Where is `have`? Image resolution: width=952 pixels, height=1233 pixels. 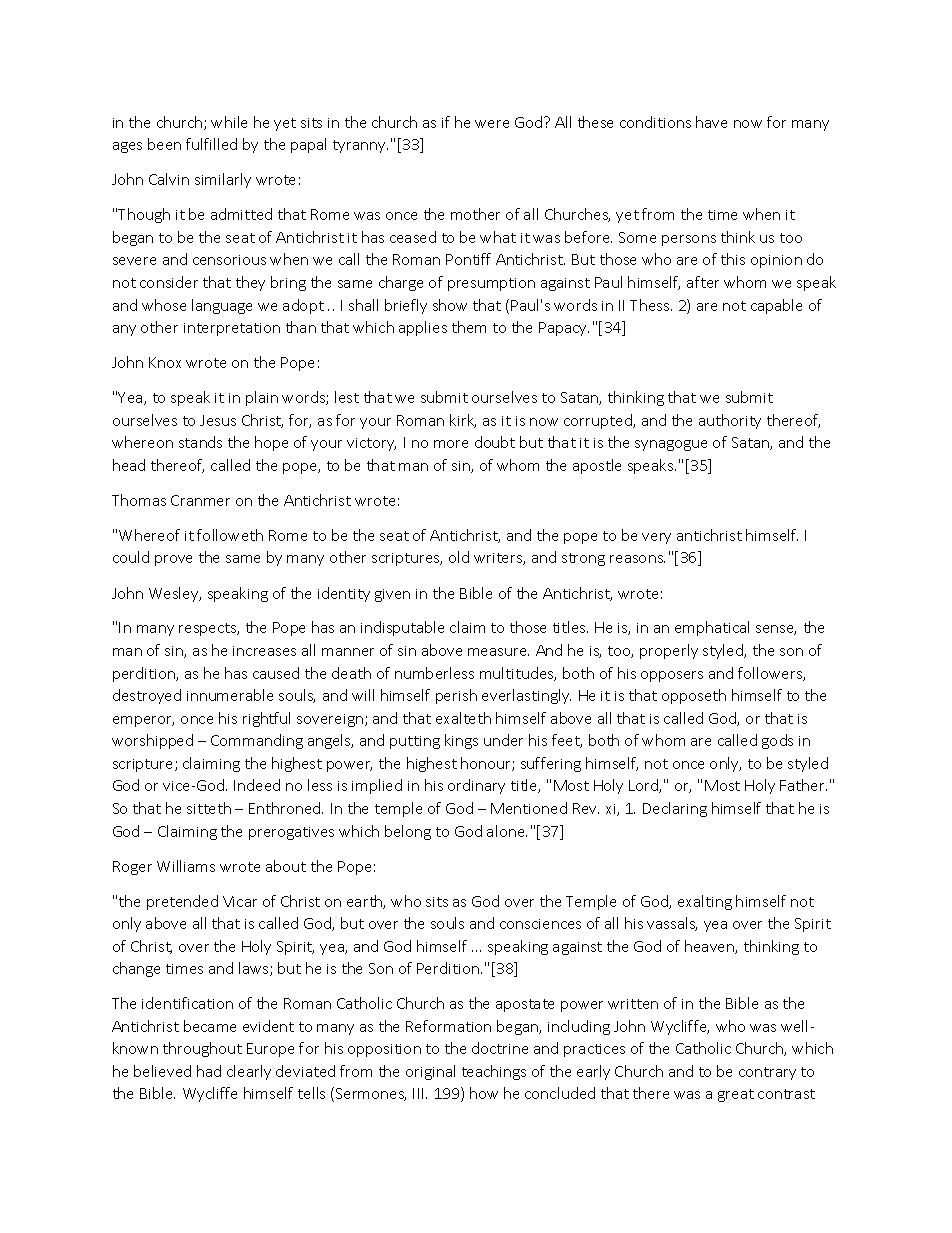 have is located at coordinates (711, 122).
